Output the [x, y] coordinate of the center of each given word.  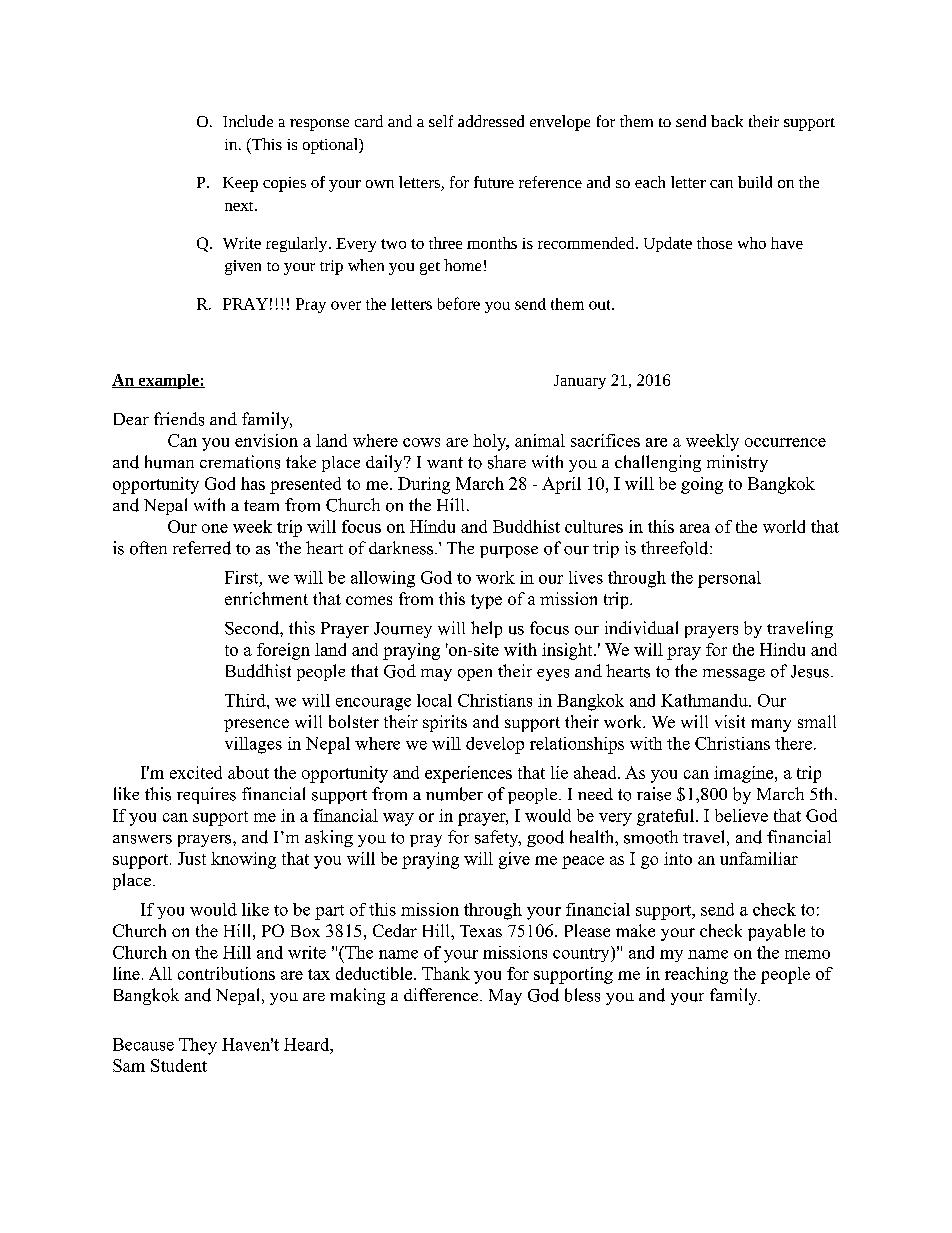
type [486, 601]
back [727, 121]
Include [248, 121]
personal [729, 579]
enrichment [266, 598]
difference [442, 994]
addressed [491, 121]
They [198, 1046]
